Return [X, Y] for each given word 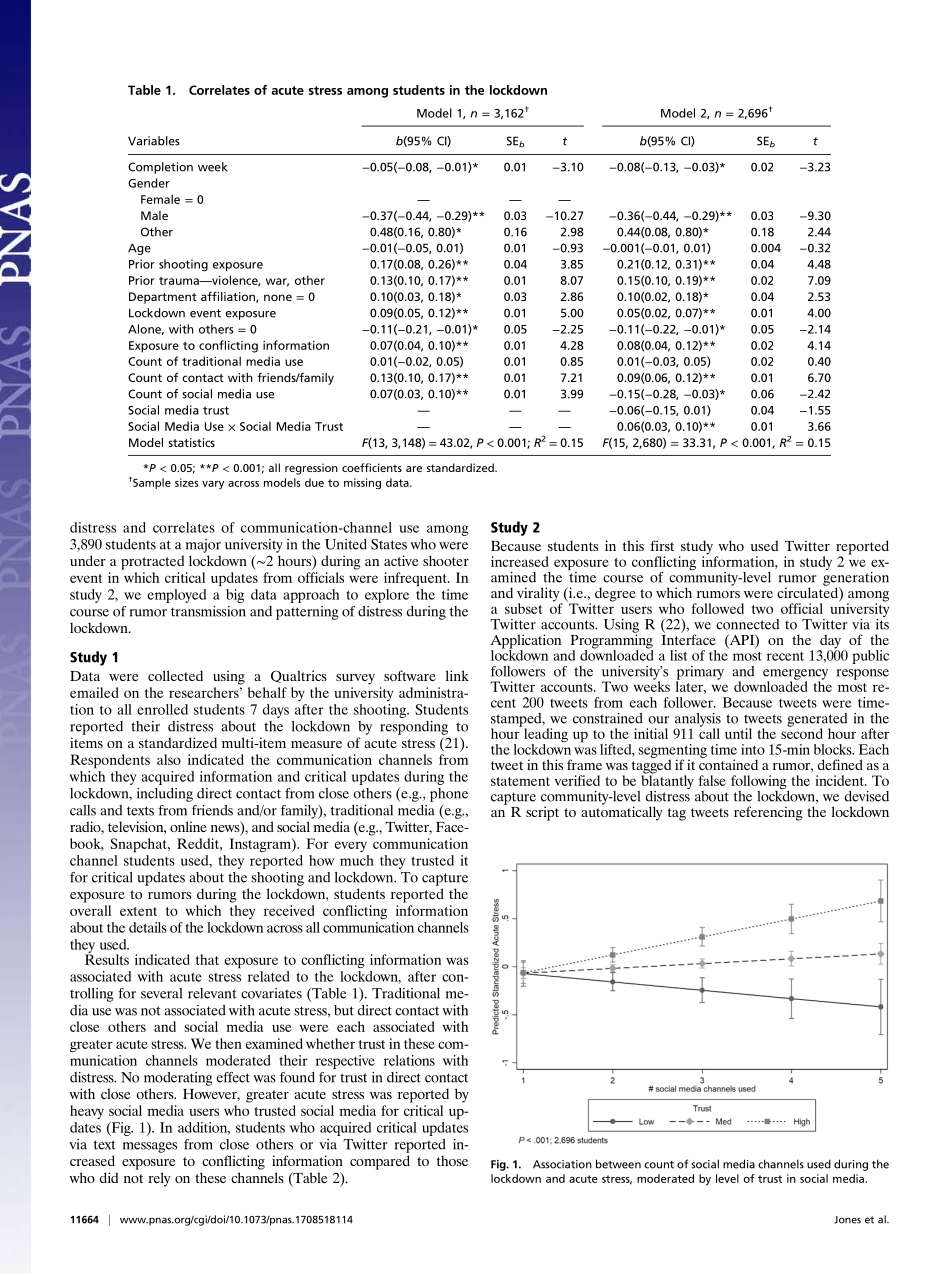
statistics [191, 442]
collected [175, 675]
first [662, 545]
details [148, 927]
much [357, 860]
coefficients [372, 467]
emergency [795, 675]
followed [718, 608]
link [457, 675]
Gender [149, 183]
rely [159, 1179]
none [278, 297]
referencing [768, 813]
